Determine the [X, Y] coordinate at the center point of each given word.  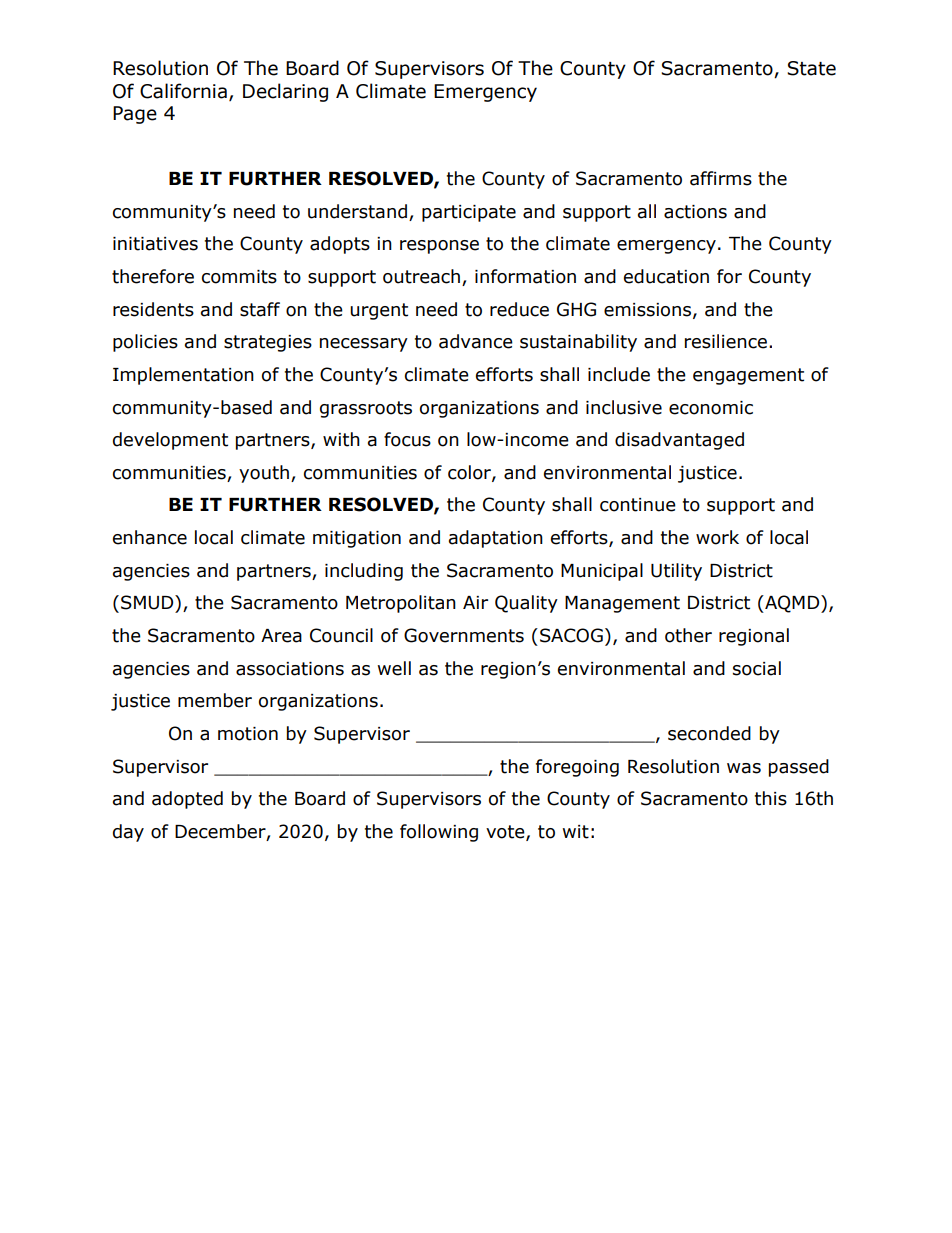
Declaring [285, 92]
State [811, 68]
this [771, 798]
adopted [187, 800]
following [439, 833]
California [183, 91]
